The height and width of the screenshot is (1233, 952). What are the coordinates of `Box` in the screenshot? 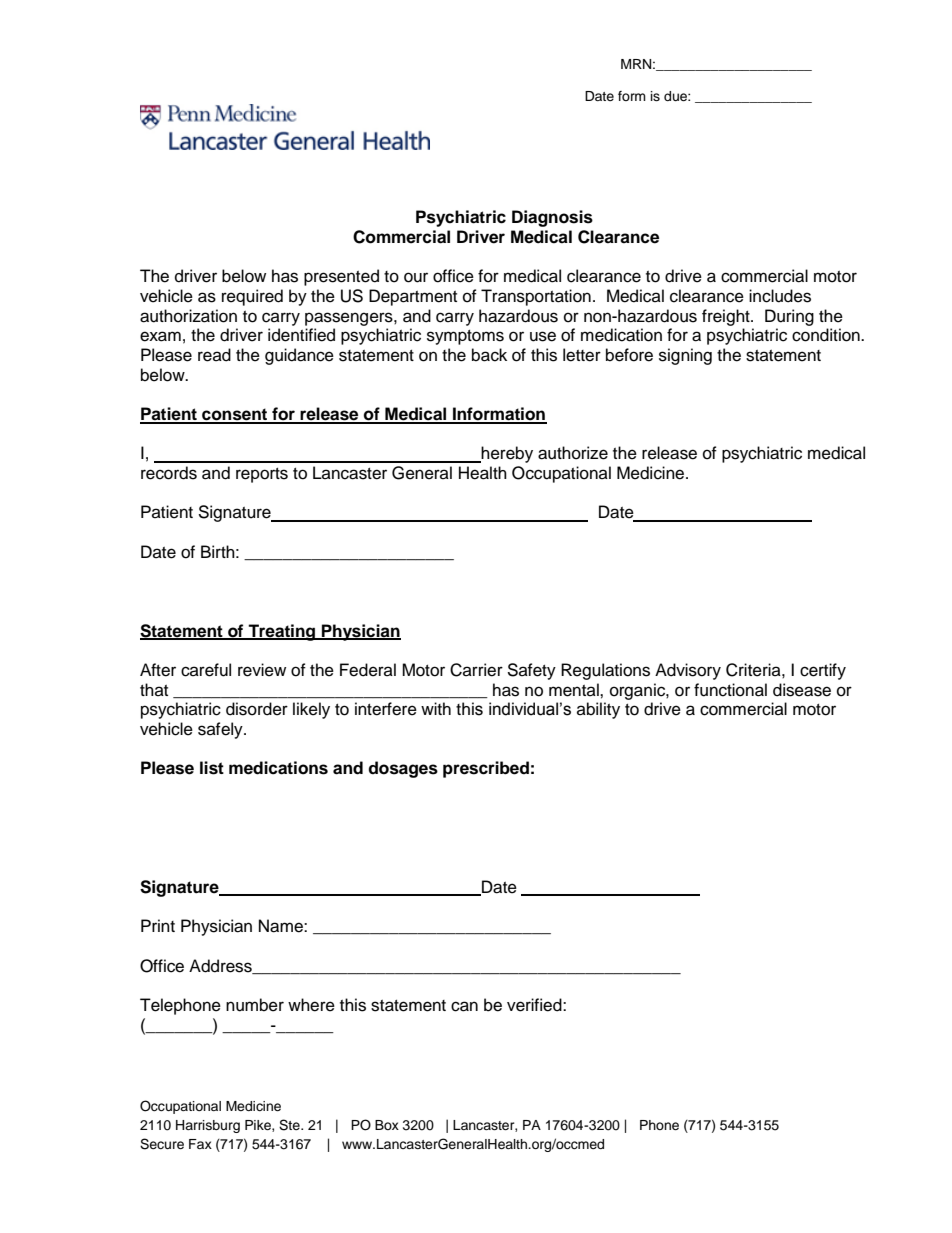 It's located at (387, 1125).
